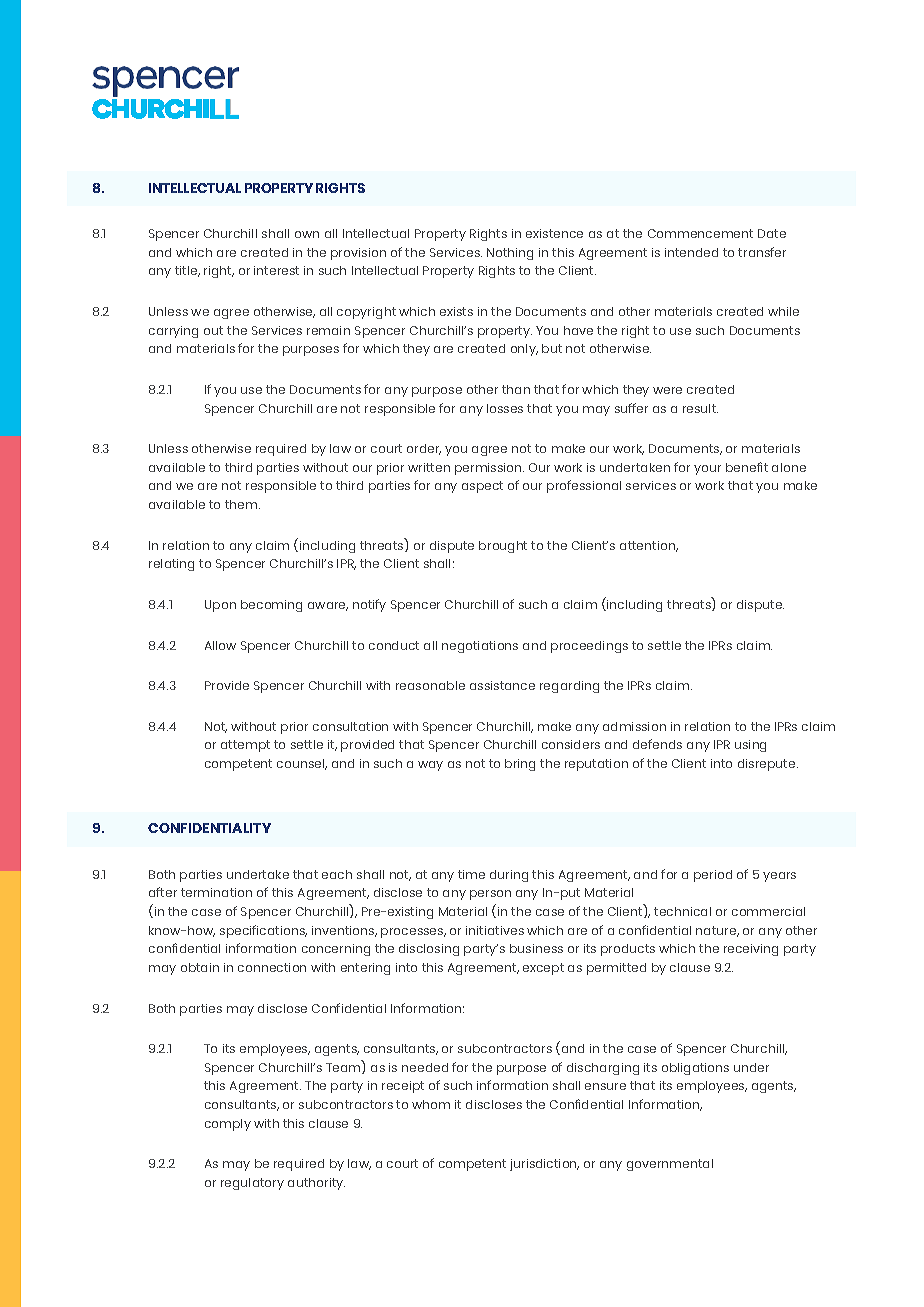  What do you see at coordinates (502, 685) in the image?
I see `assistance` at bounding box center [502, 685].
